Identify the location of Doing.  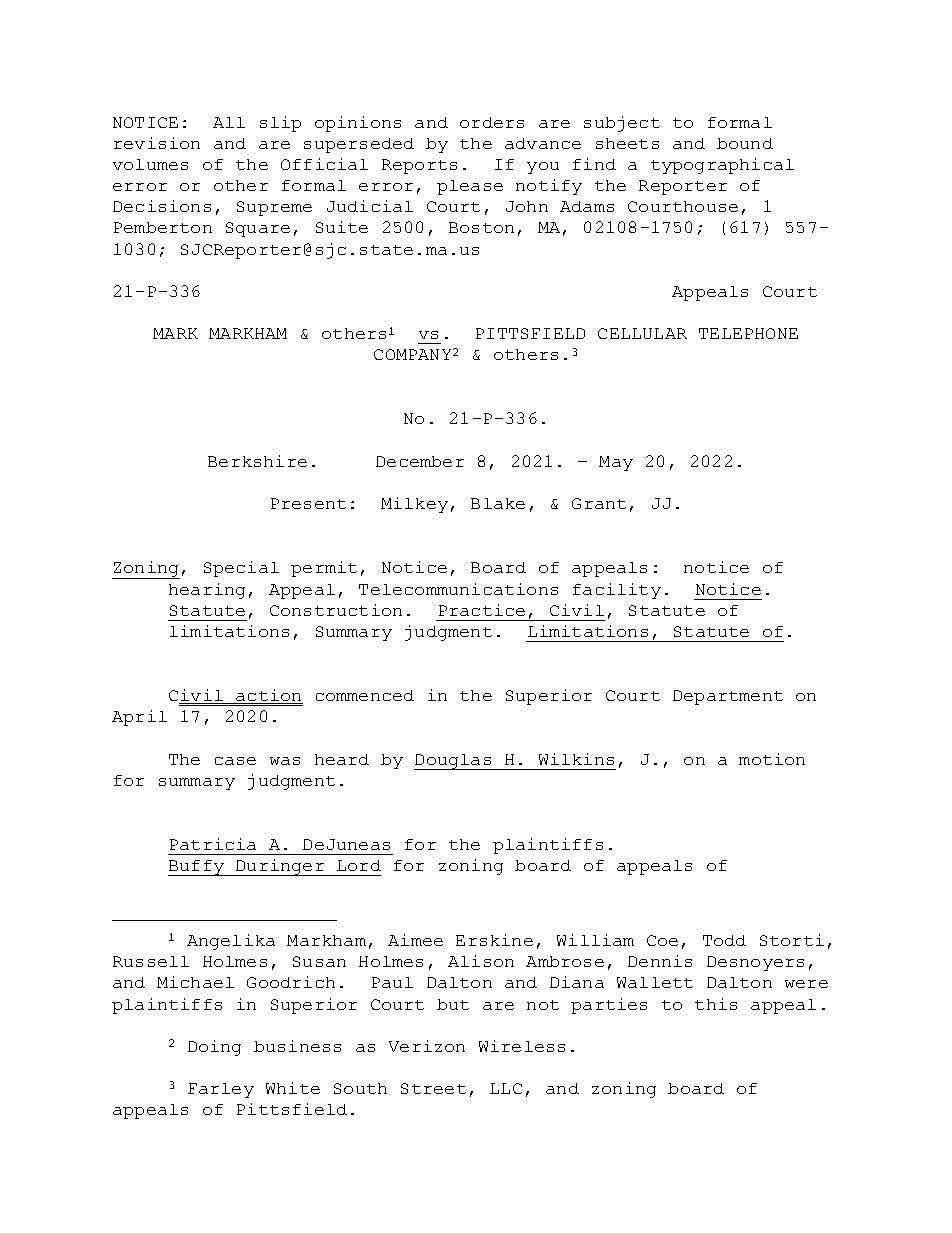
(214, 1048).
